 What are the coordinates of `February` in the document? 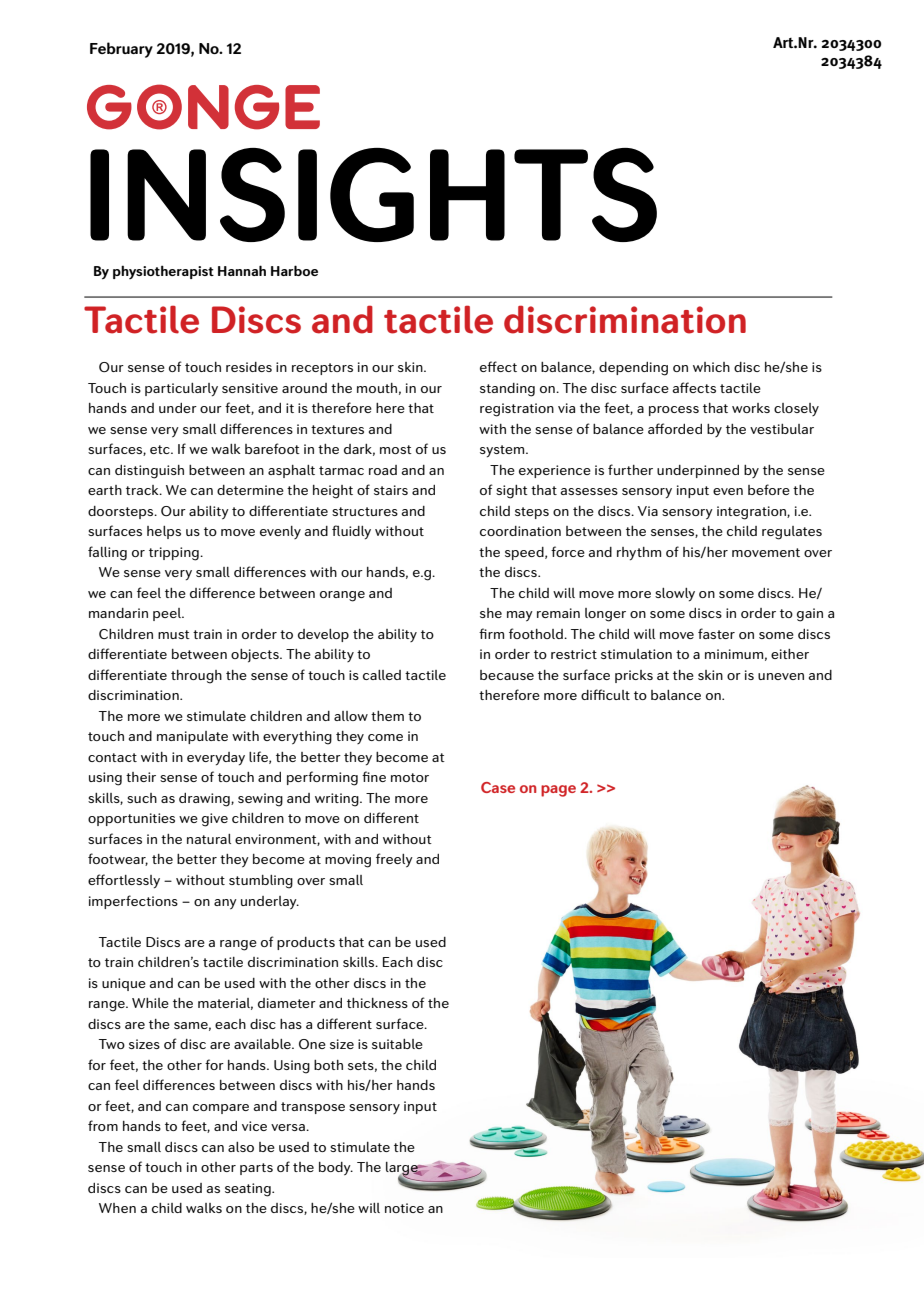 It's located at (121, 50).
